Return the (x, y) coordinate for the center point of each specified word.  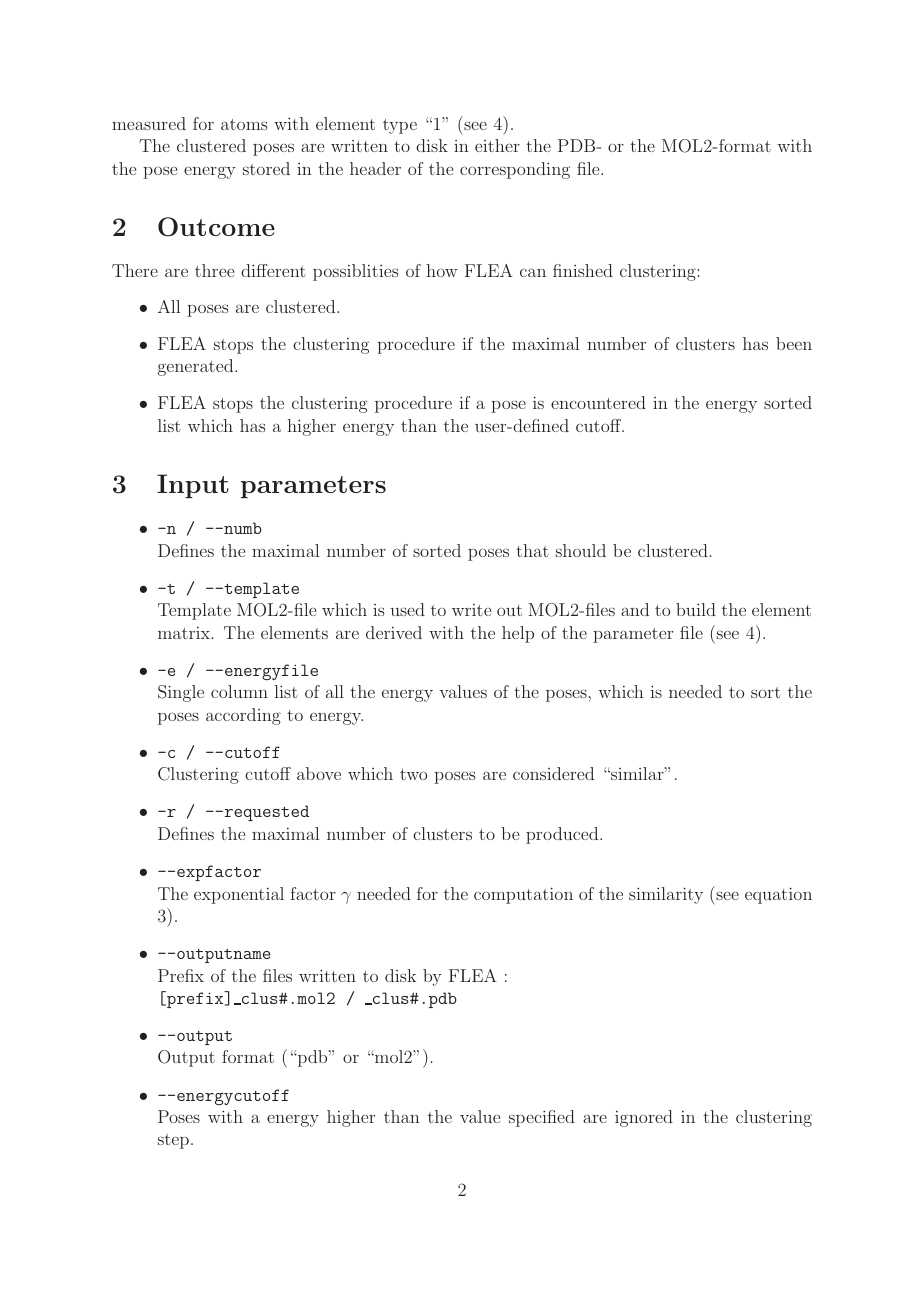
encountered (598, 402)
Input (193, 486)
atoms (244, 124)
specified (542, 1118)
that (532, 550)
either (497, 145)
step (173, 1141)
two (413, 774)
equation (778, 895)
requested (265, 813)
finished (583, 270)
